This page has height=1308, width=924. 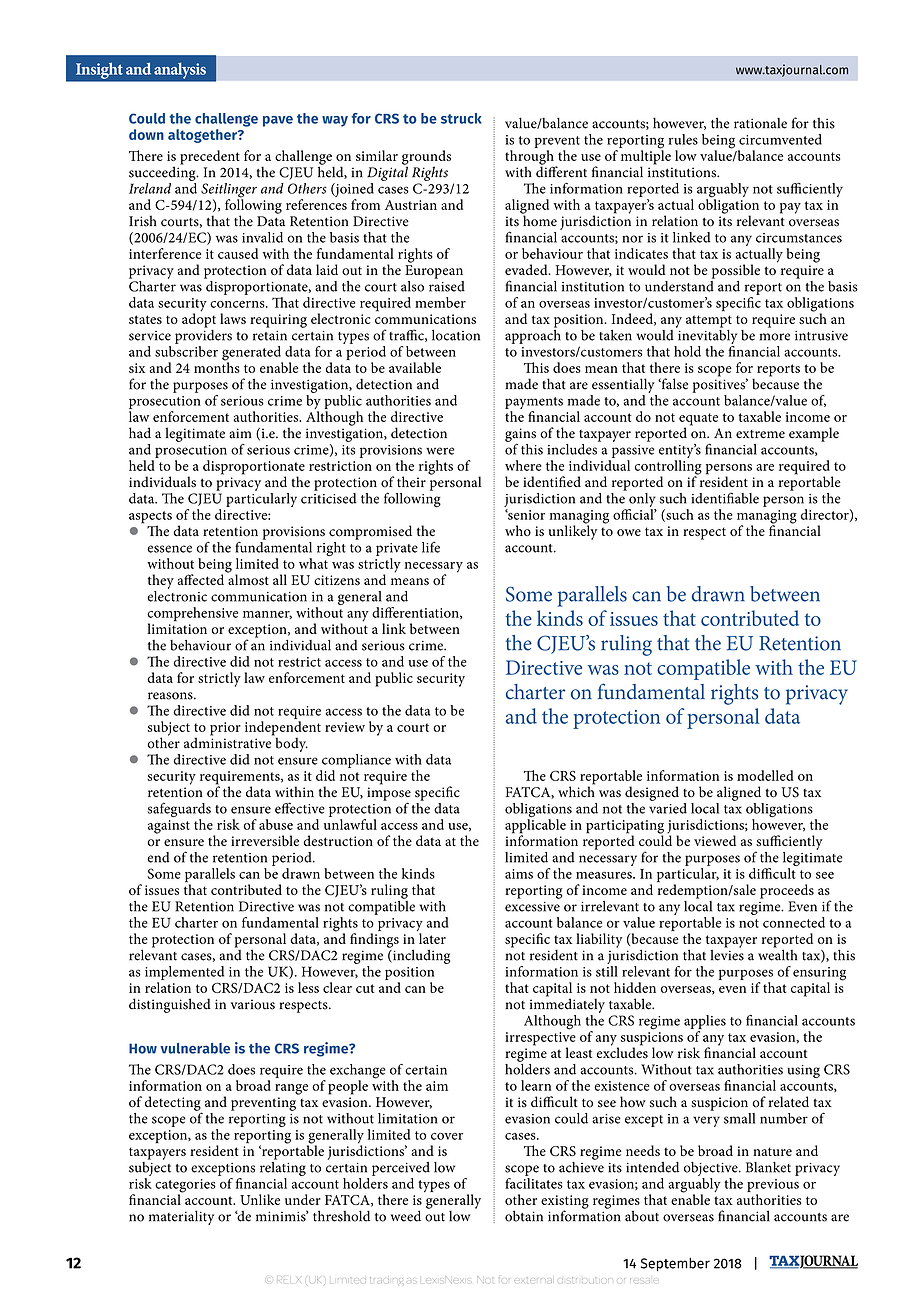 I want to click on aims, so click(x=519, y=874).
